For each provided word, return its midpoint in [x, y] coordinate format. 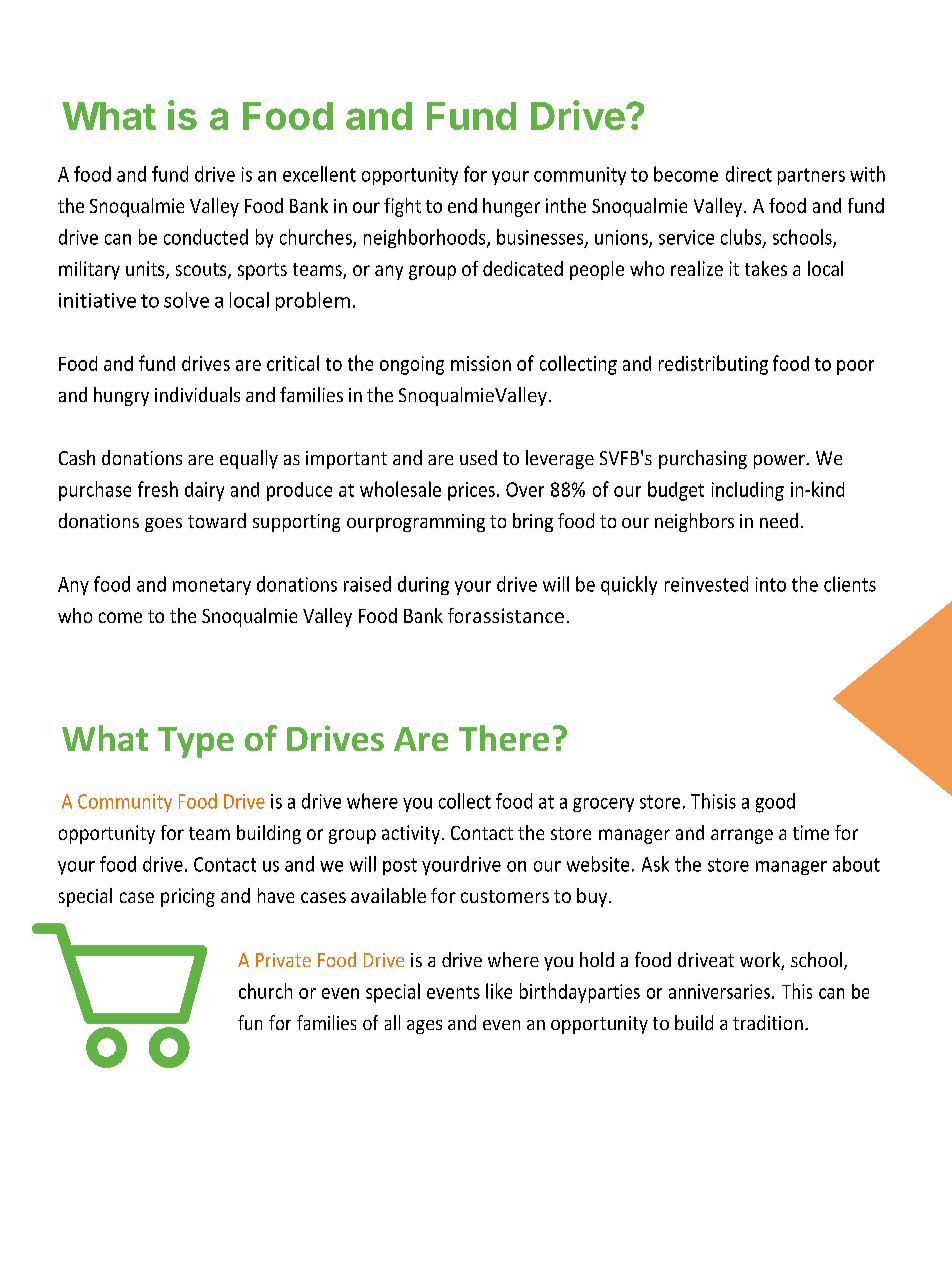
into [771, 584]
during [423, 585]
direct [749, 174]
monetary [212, 586]
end [462, 205]
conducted [206, 237]
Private [283, 960]
